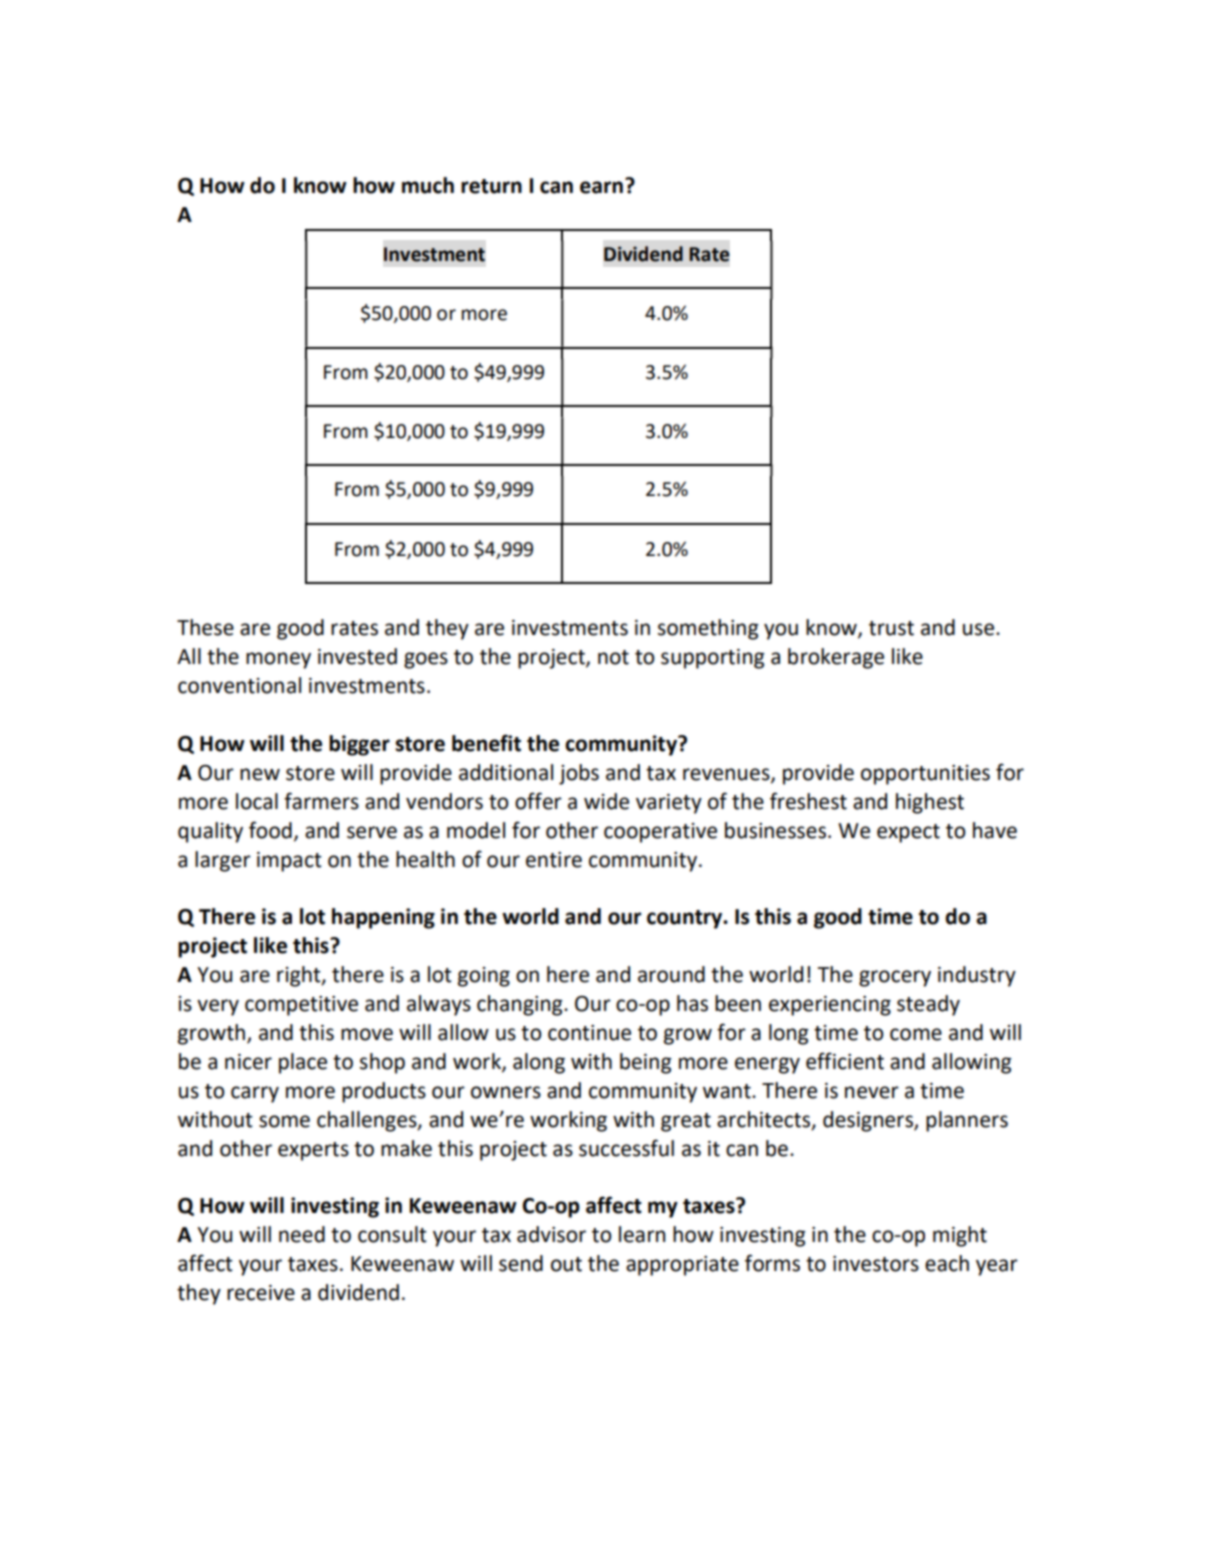  Describe the element at coordinates (613, 657) in the image. I see `not` at that location.
